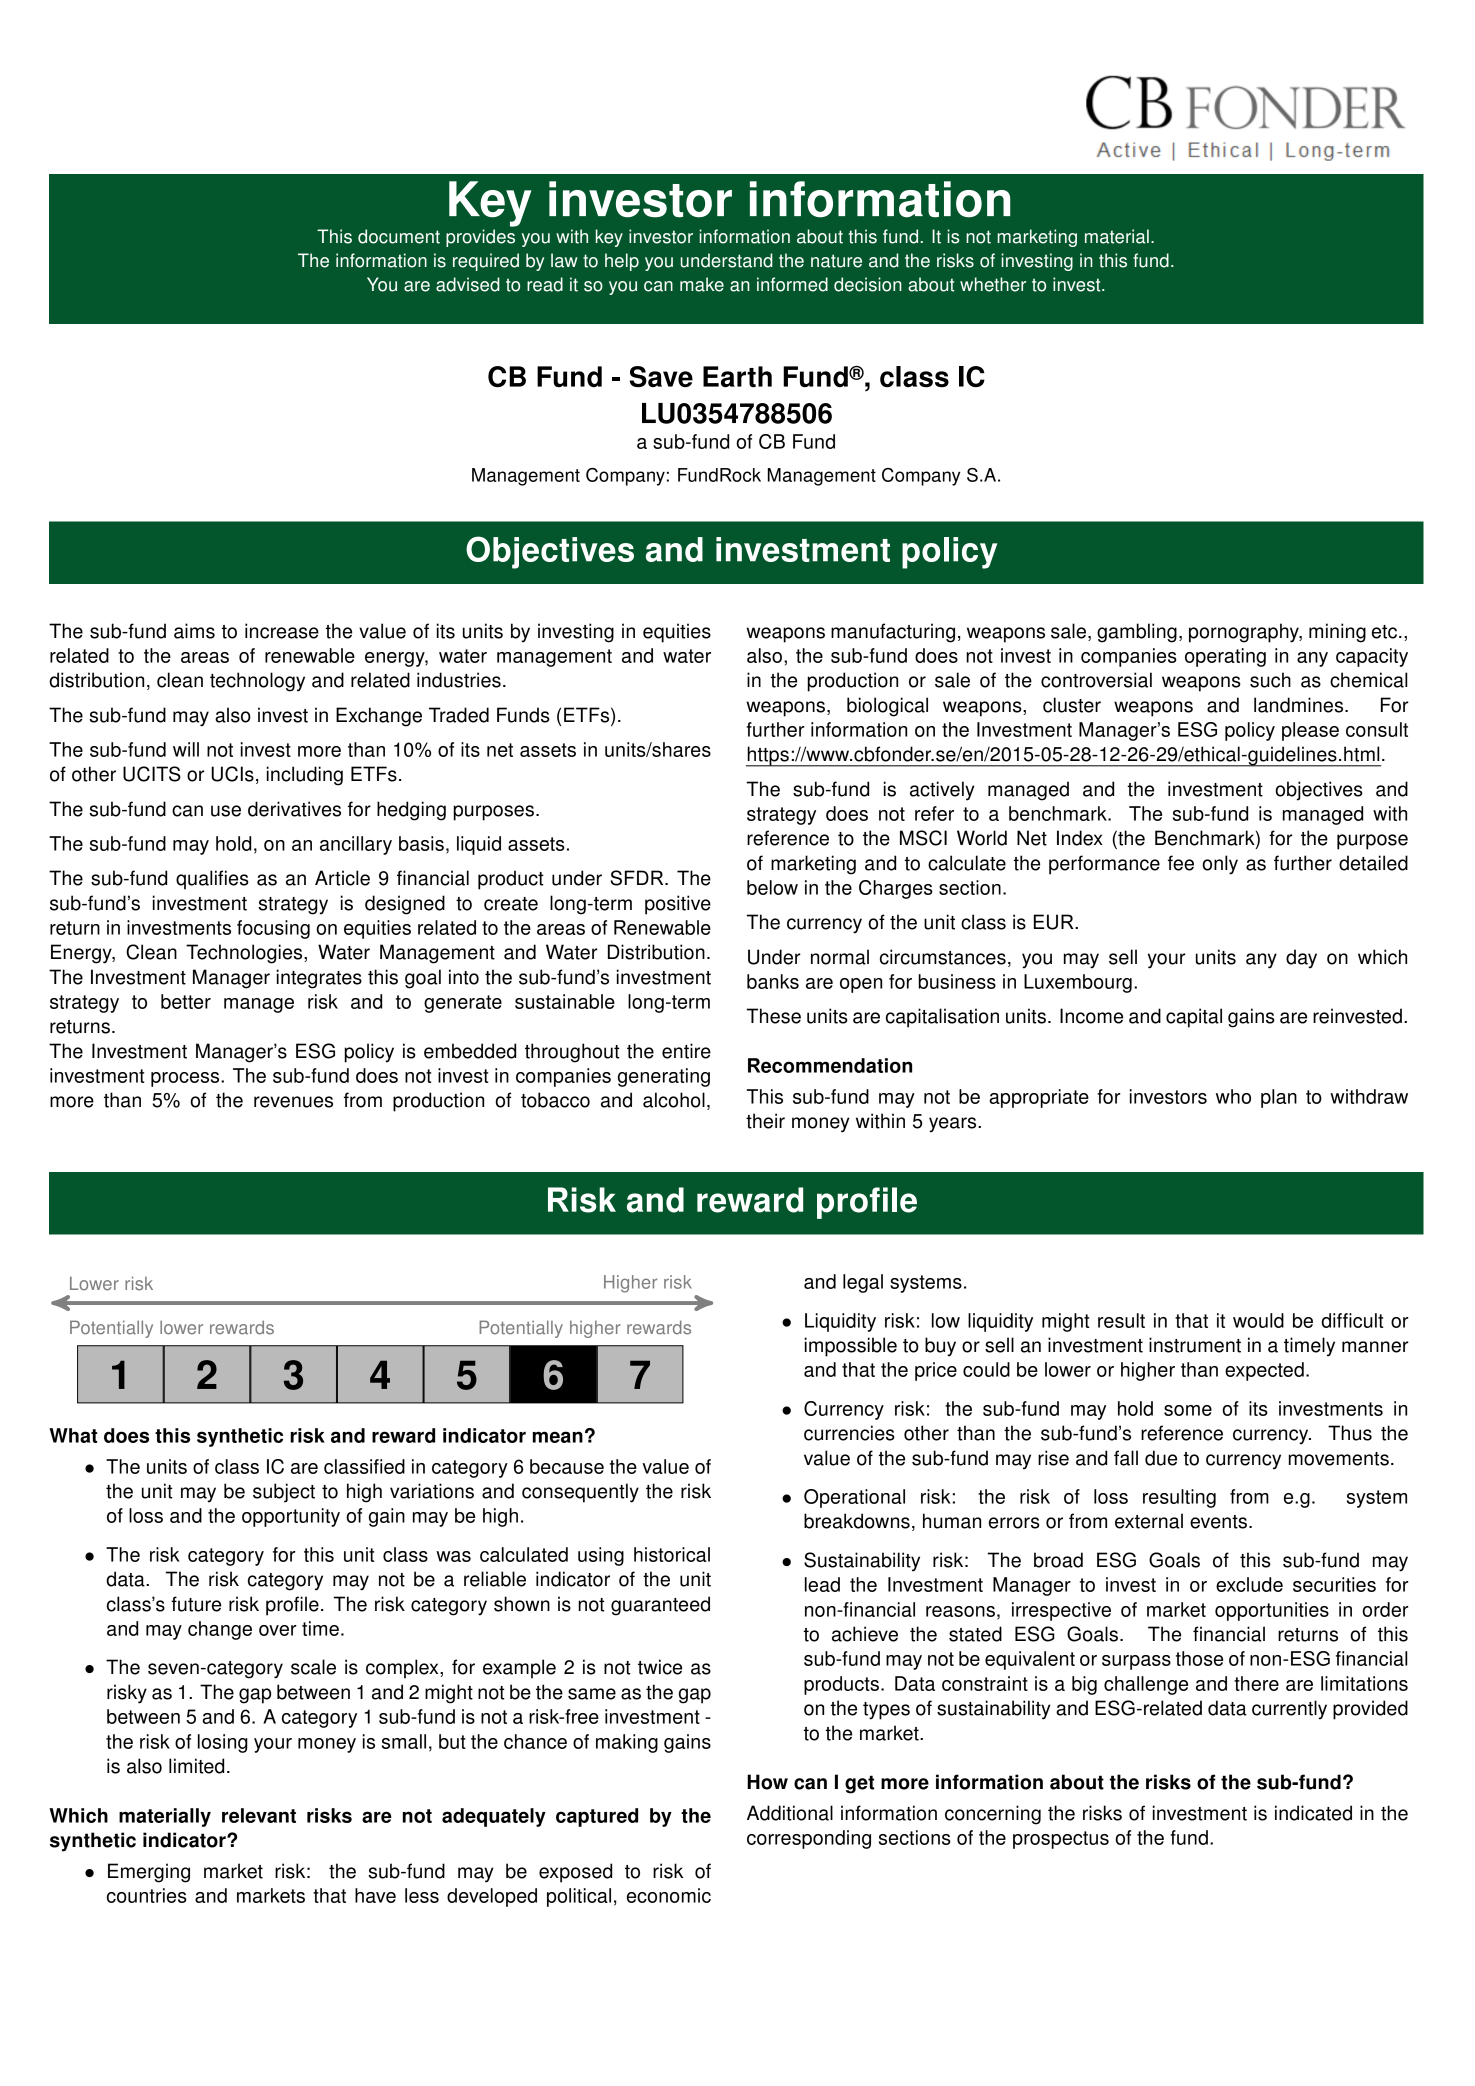 The image size is (1475, 2086). What do you see at coordinates (259, 1815) in the screenshot?
I see `relevant` at bounding box center [259, 1815].
